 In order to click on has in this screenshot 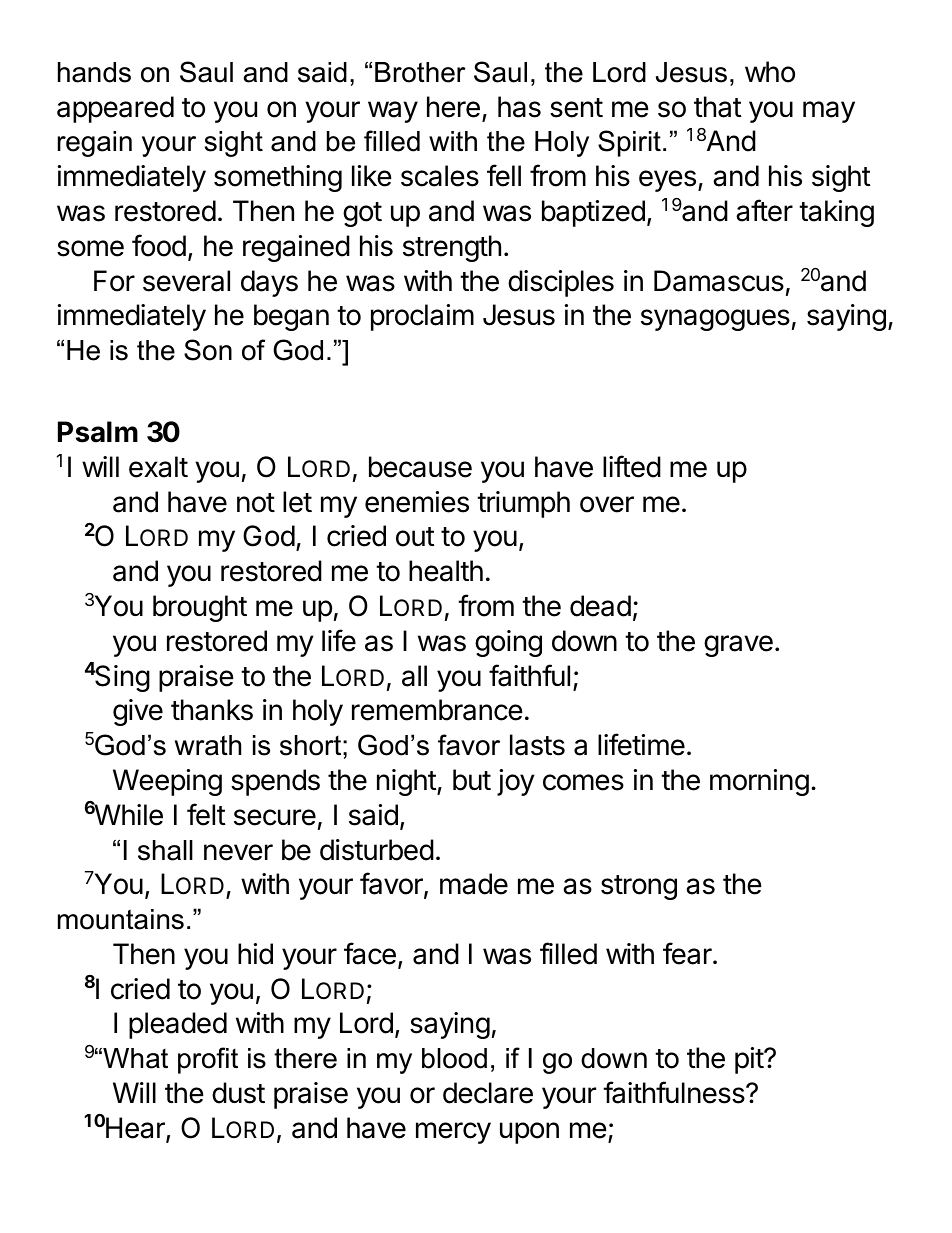, I will do `click(519, 107)`.
